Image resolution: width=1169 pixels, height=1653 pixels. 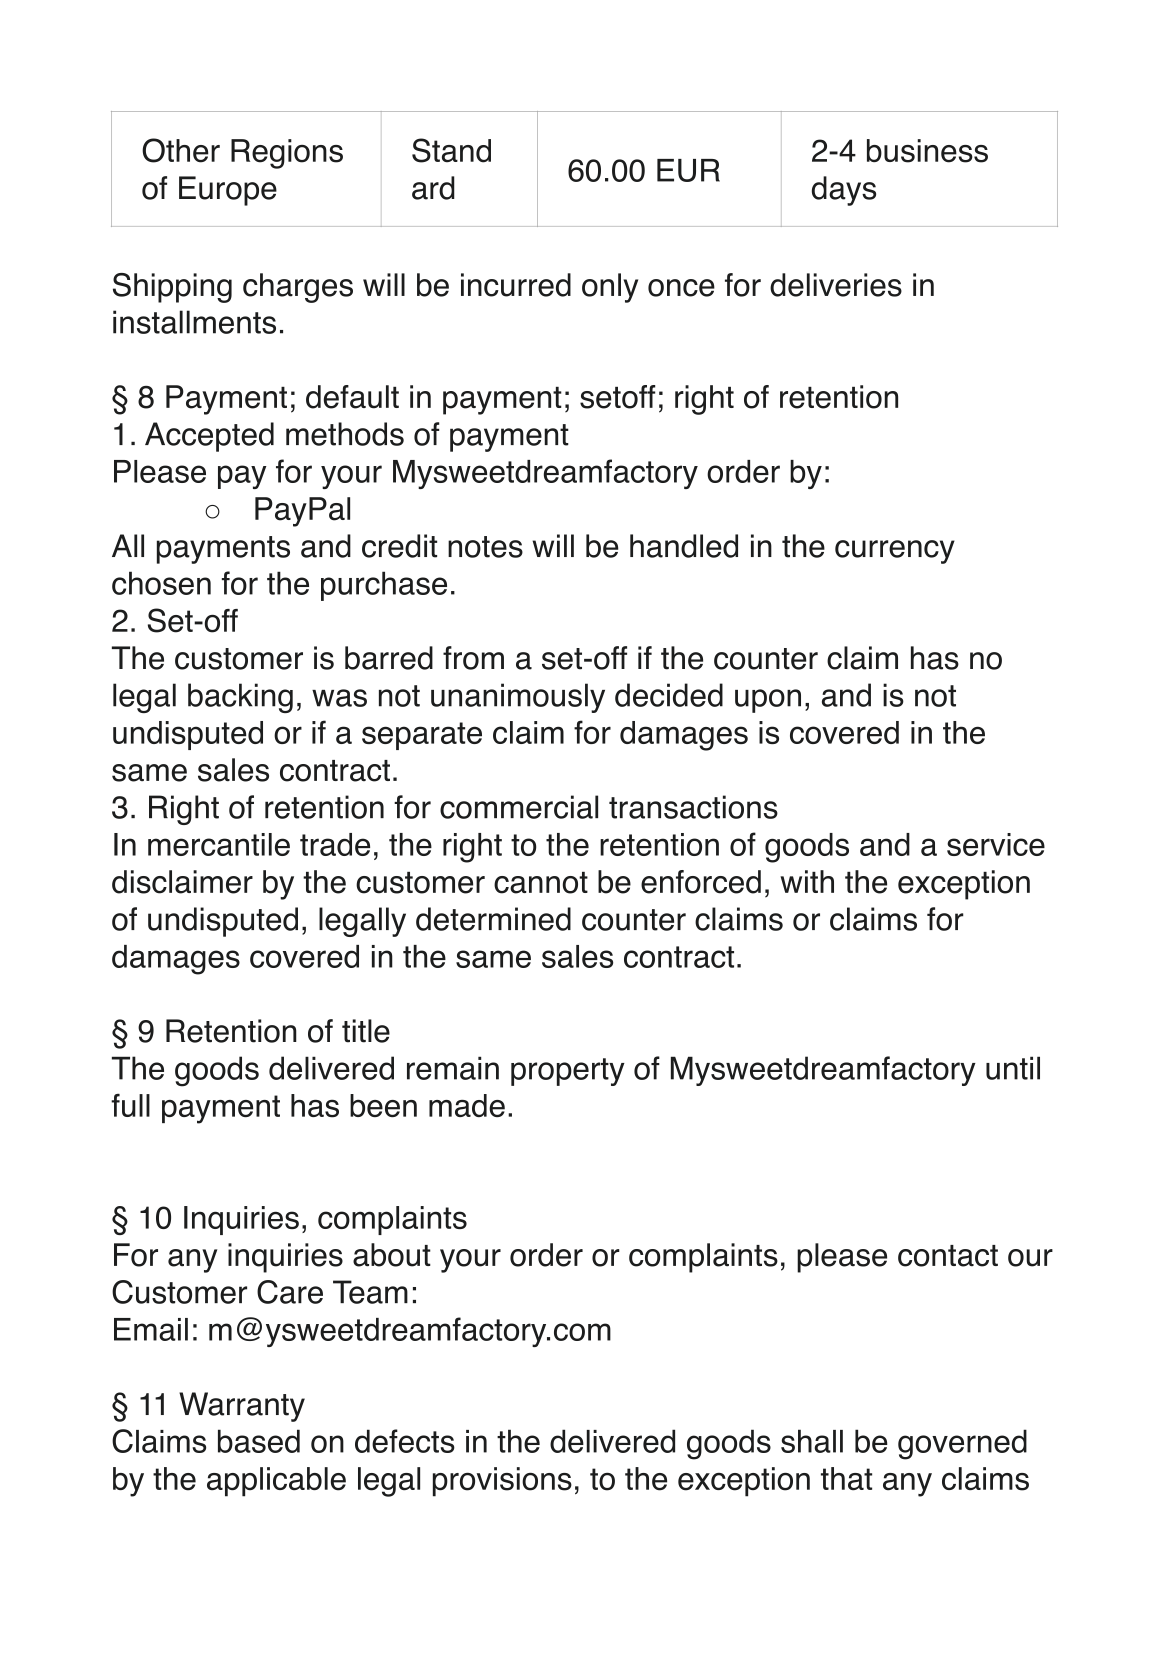 What do you see at coordinates (228, 191) in the document?
I see `Europe` at bounding box center [228, 191].
